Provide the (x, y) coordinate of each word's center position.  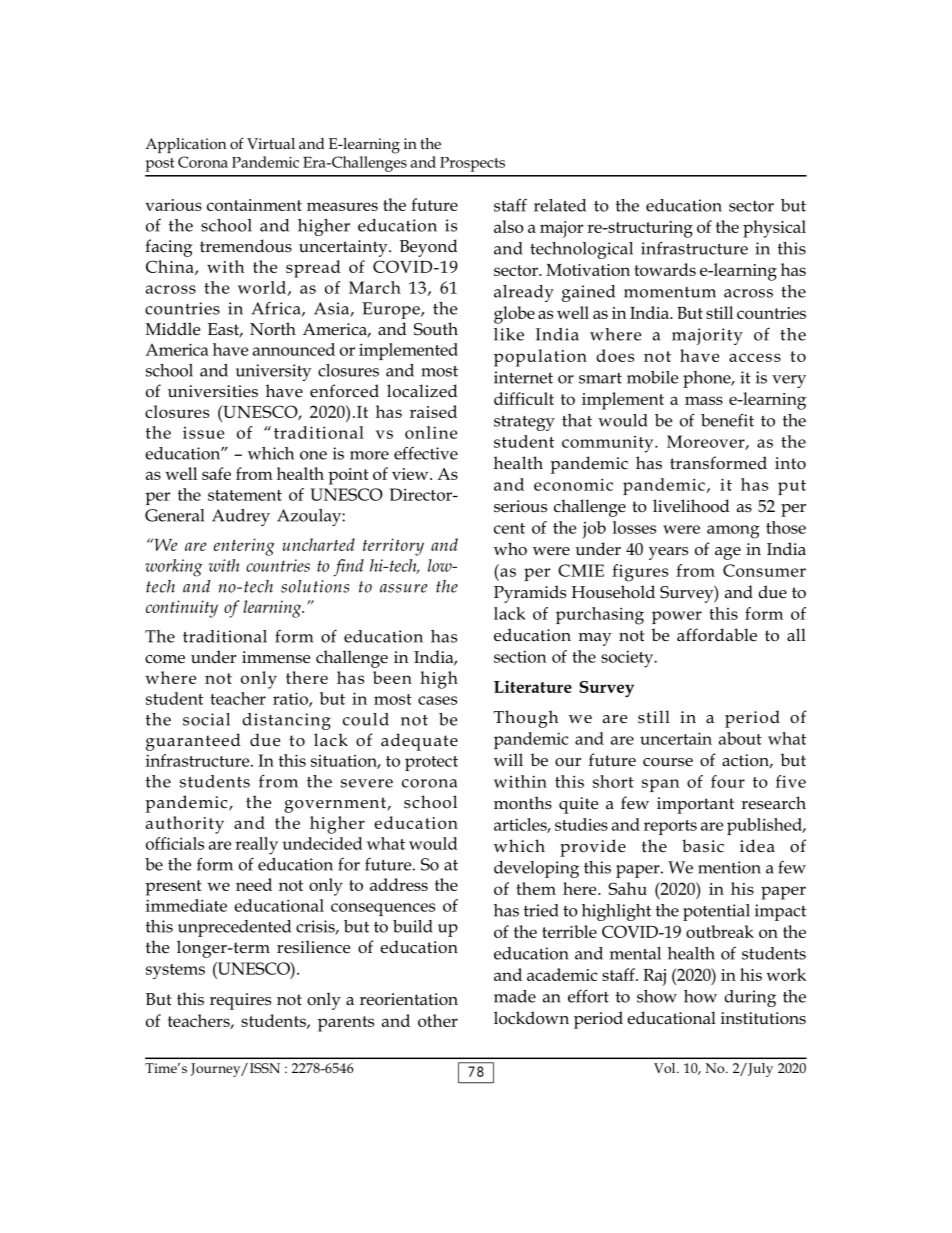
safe (216, 473)
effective (426, 453)
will (508, 759)
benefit (727, 420)
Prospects (472, 164)
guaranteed (193, 742)
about (740, 738)
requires (240, 1001)
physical (774, 229)
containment (254, 205)
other (438, 1020)
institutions (763, 1018)
